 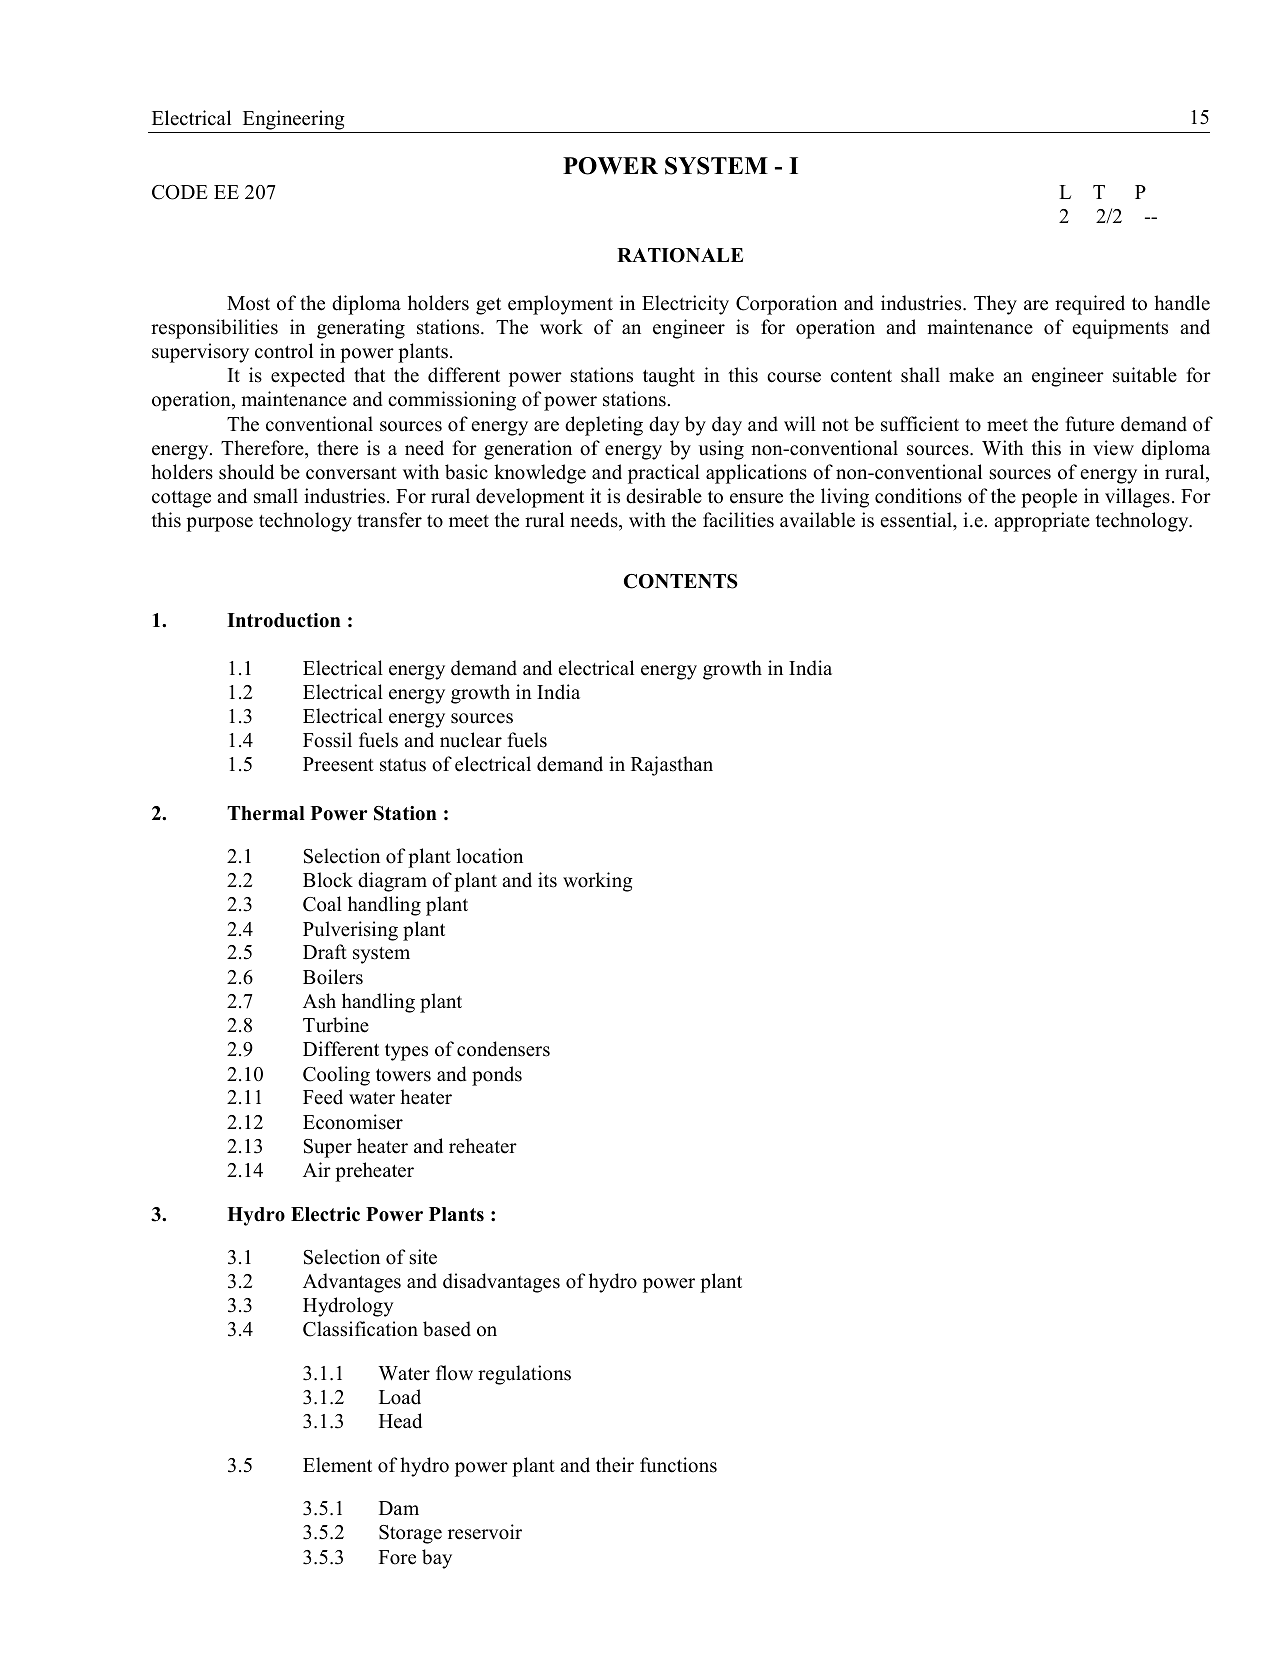 What do you see at coordinates (672, 766) in the screenshot?
I see `Rajasthan` at bounding box center [672, 766].
